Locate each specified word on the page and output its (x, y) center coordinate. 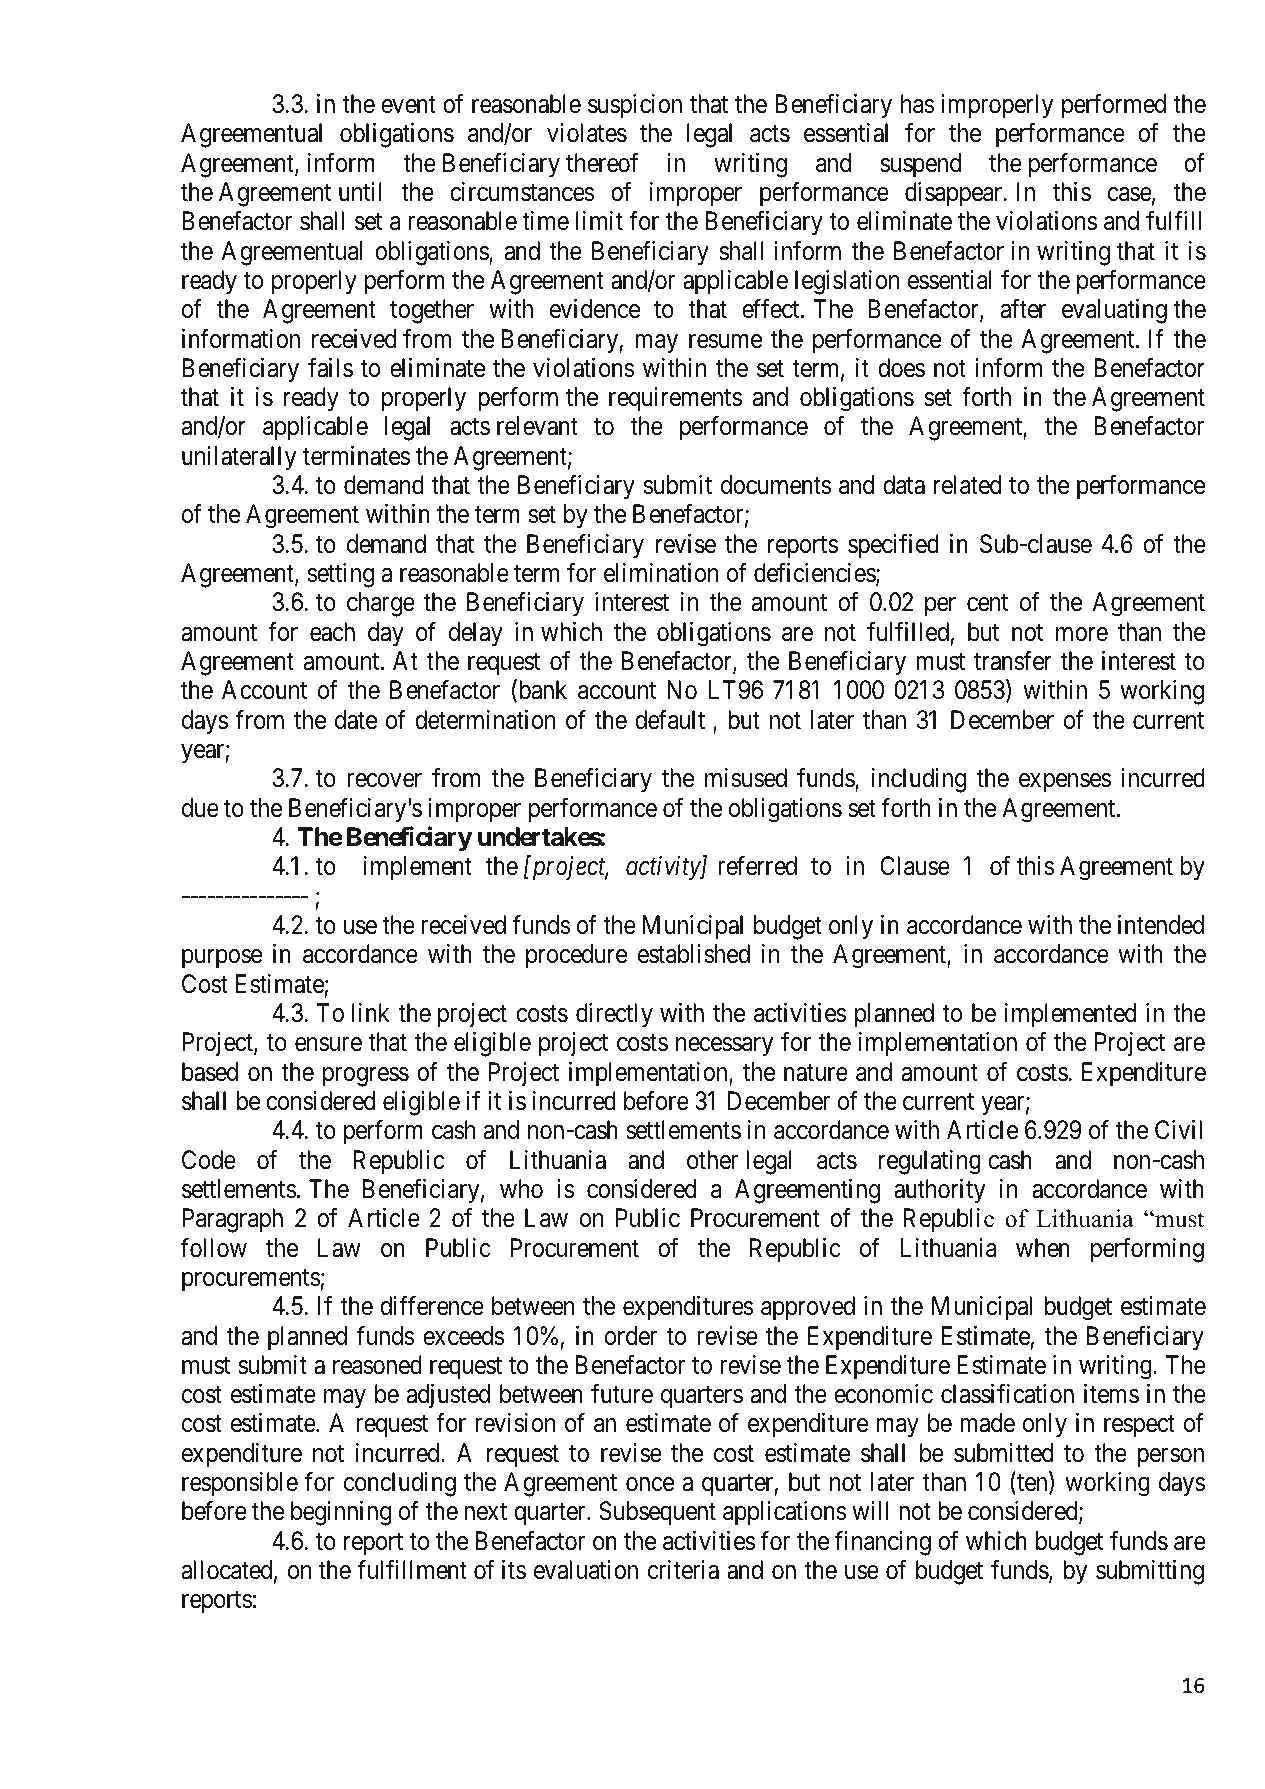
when (1043, 1248)
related (967, 485)
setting (341, 575)
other (712, 1160)
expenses (1065, 783)
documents (776, 485)
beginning (341, 1513)
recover (384, 781)
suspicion (635, 106)
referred (757, 866)
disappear (955, 194)
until (360, 191)
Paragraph (232, 1220)
